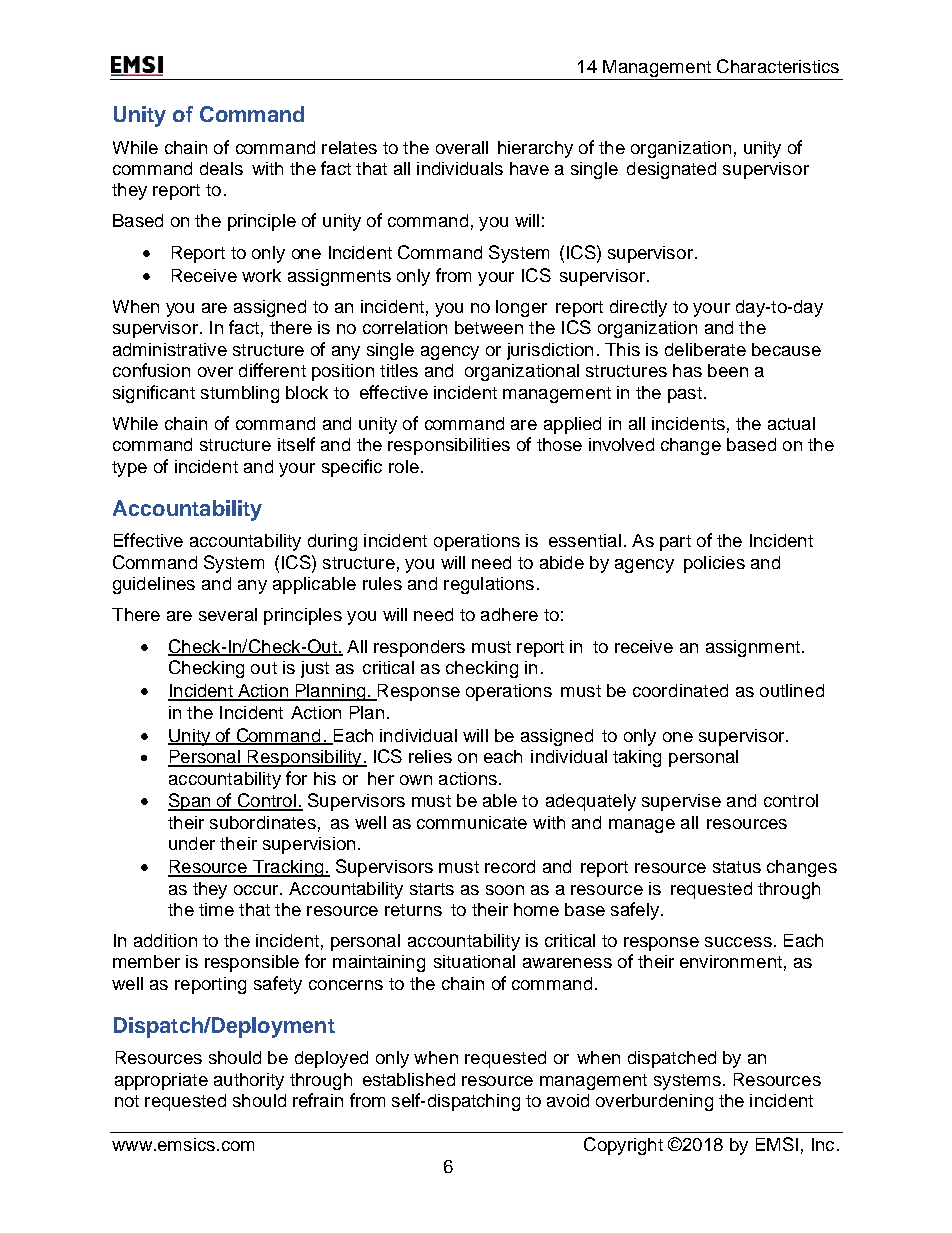 The image size is (952, 1233). I want to click on starts, so click(432, 889).
